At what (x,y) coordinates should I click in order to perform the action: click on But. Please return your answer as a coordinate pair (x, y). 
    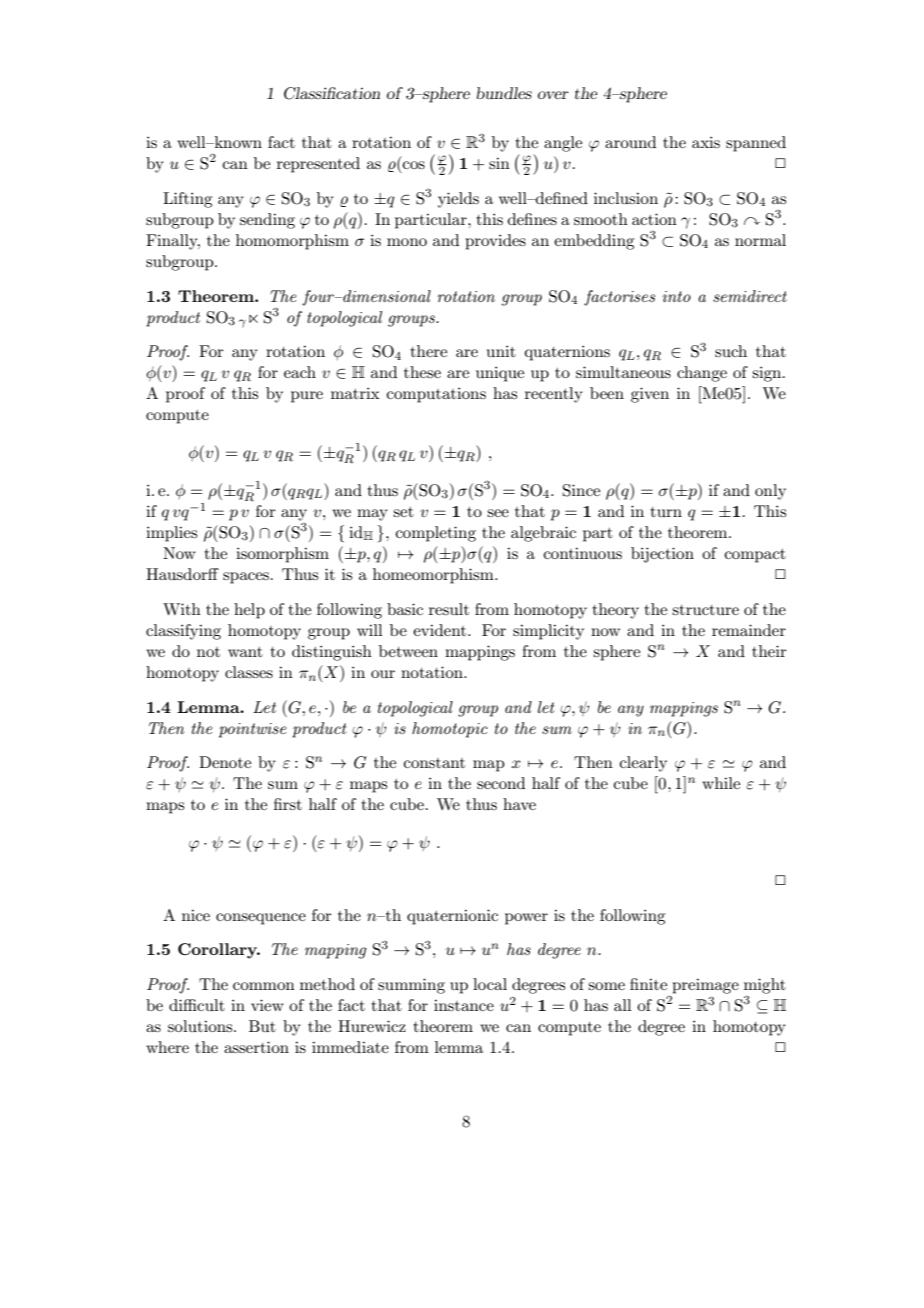
    Looking at the image, I should click on (262, 1026).
